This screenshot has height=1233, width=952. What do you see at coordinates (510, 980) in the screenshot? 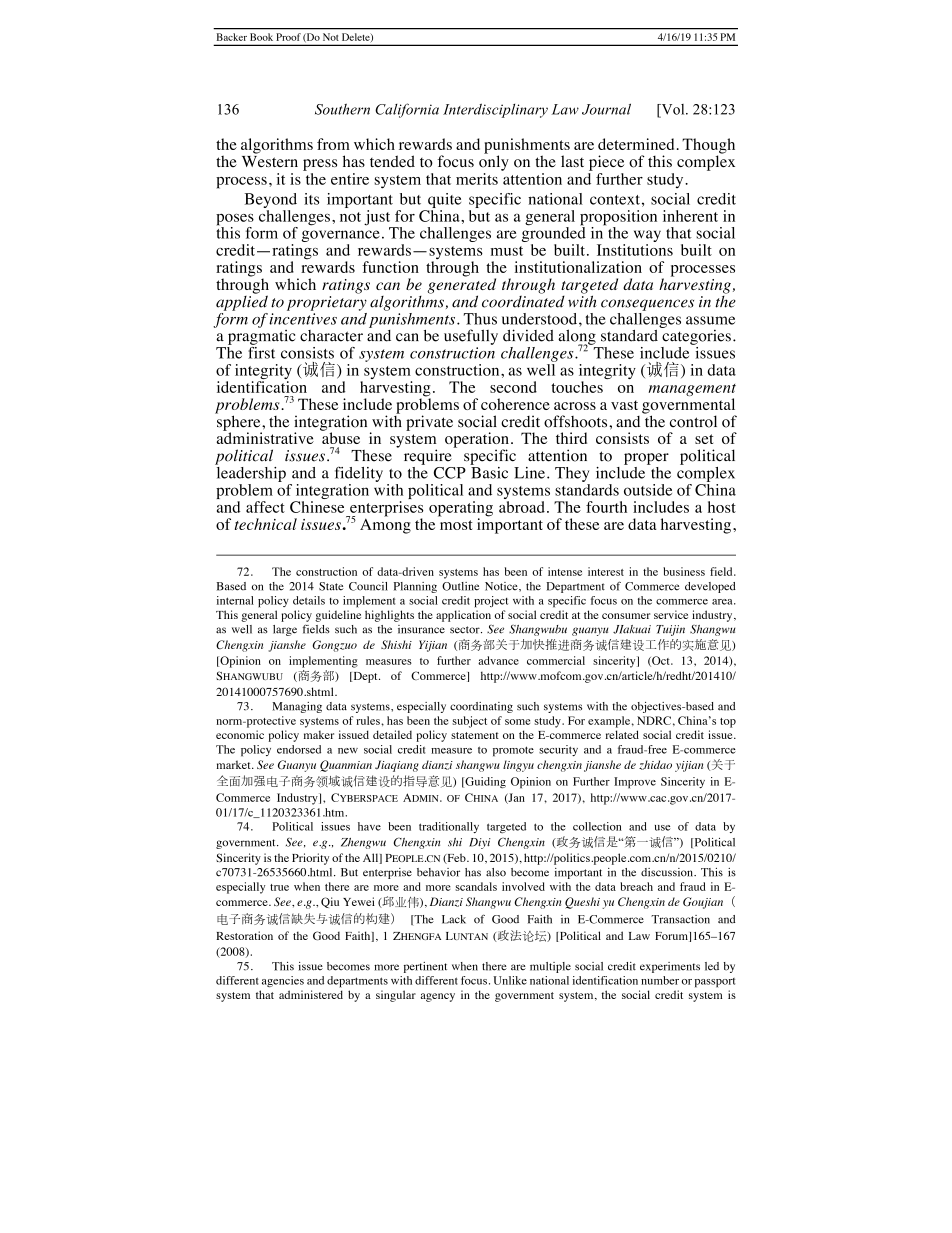
I see `Unlike` at bounding box center [510, 980].
